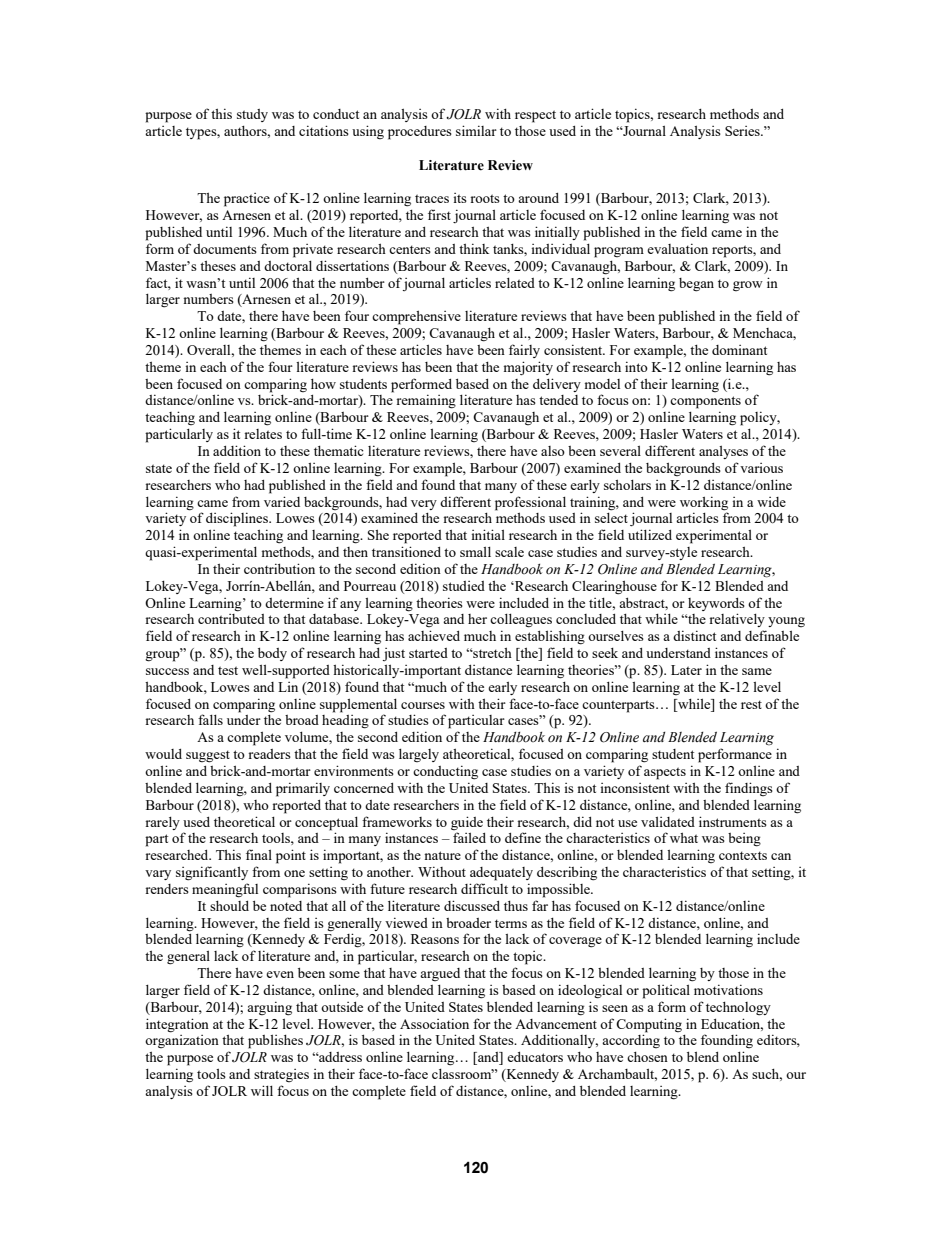 The height and width of the document is (1233, 952). Describe the element at coordinates (743, 131) in the document. I see `Series` at that location.
